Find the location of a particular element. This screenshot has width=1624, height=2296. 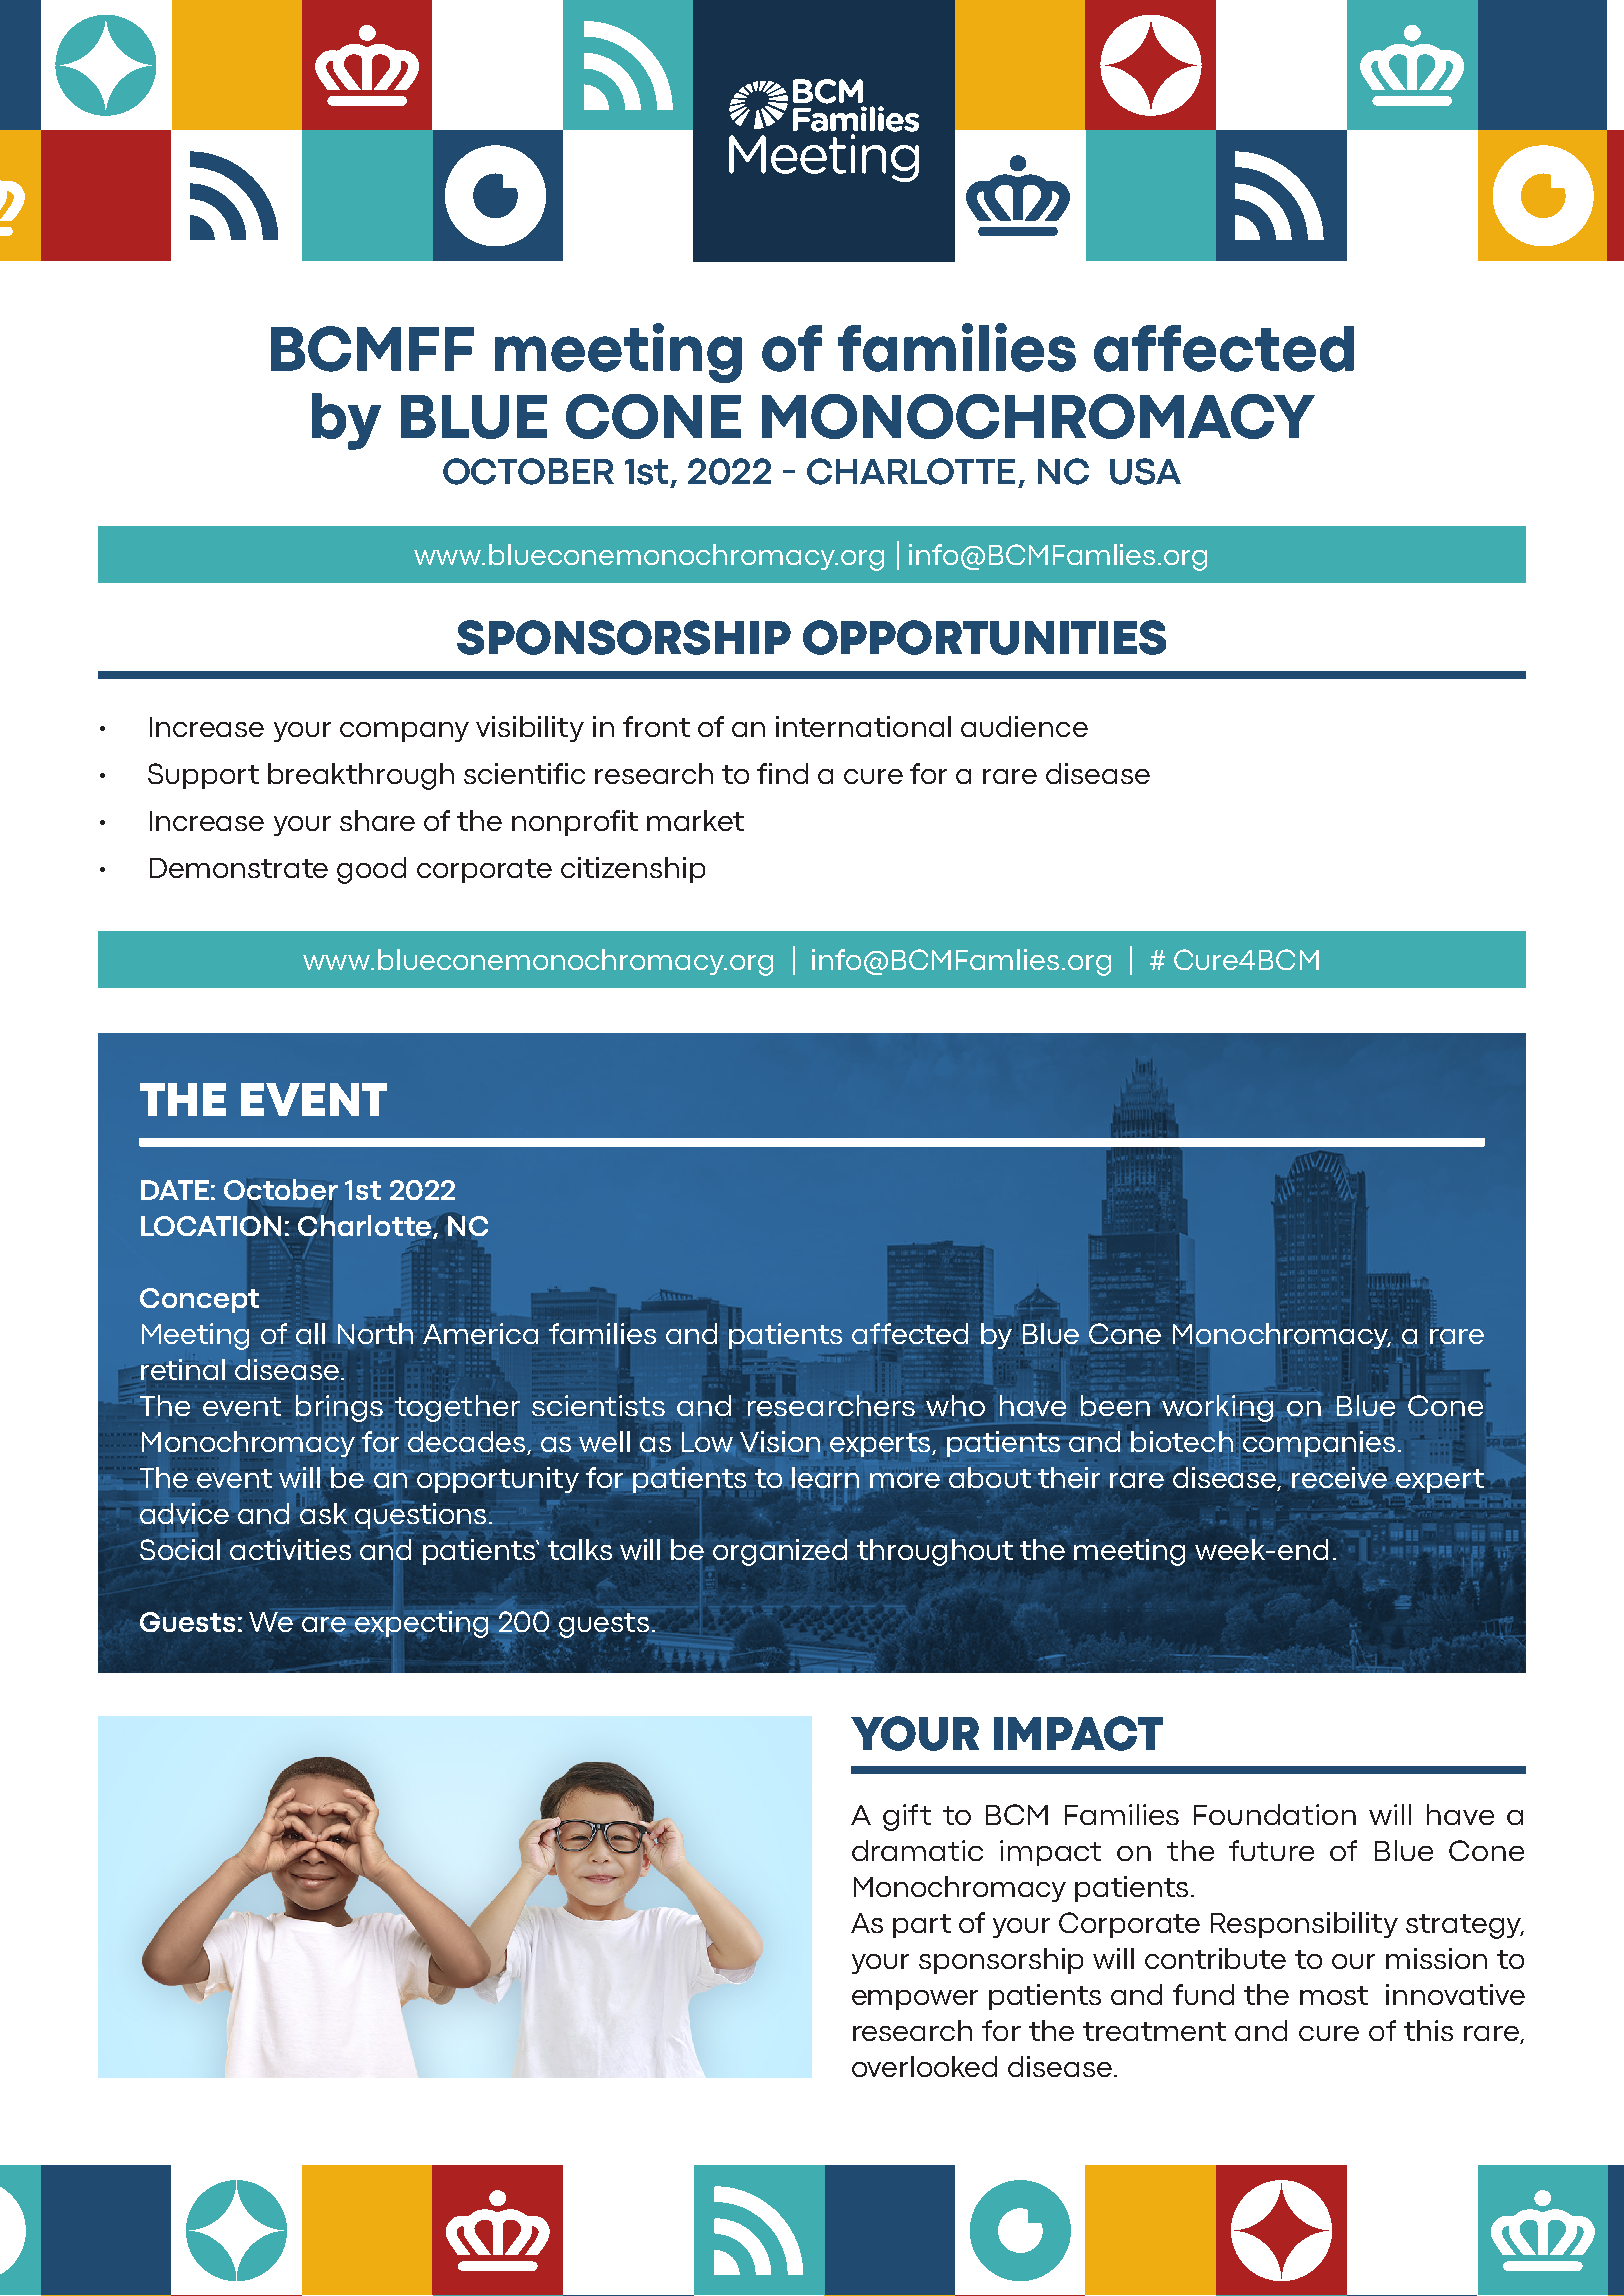

OPPORTUNITIES is located at coordinates (984, 637).
